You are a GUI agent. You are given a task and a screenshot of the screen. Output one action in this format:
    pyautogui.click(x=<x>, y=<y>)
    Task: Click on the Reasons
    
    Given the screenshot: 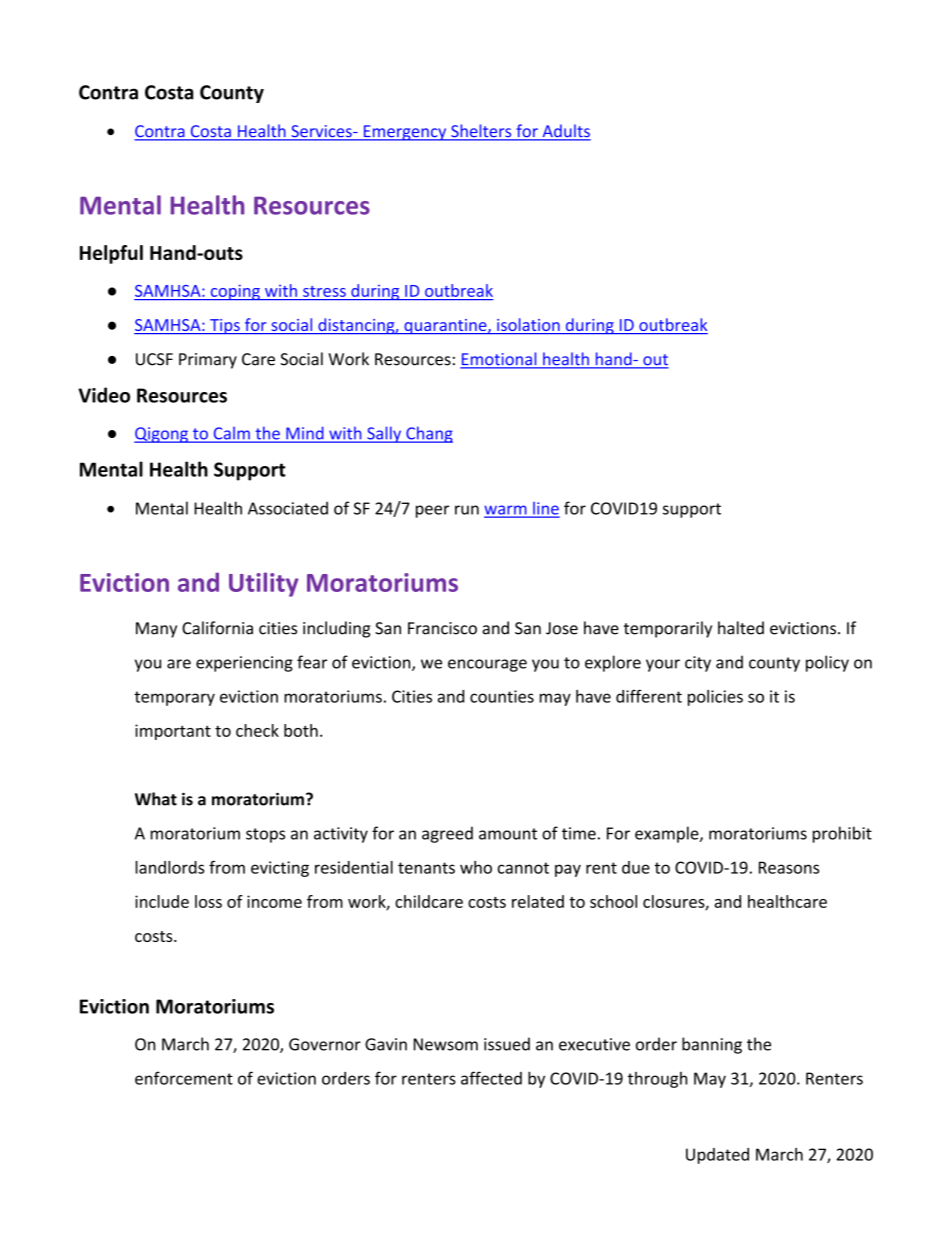 What is the action you would take?
    pyautogui.click(x=789, y=867)
